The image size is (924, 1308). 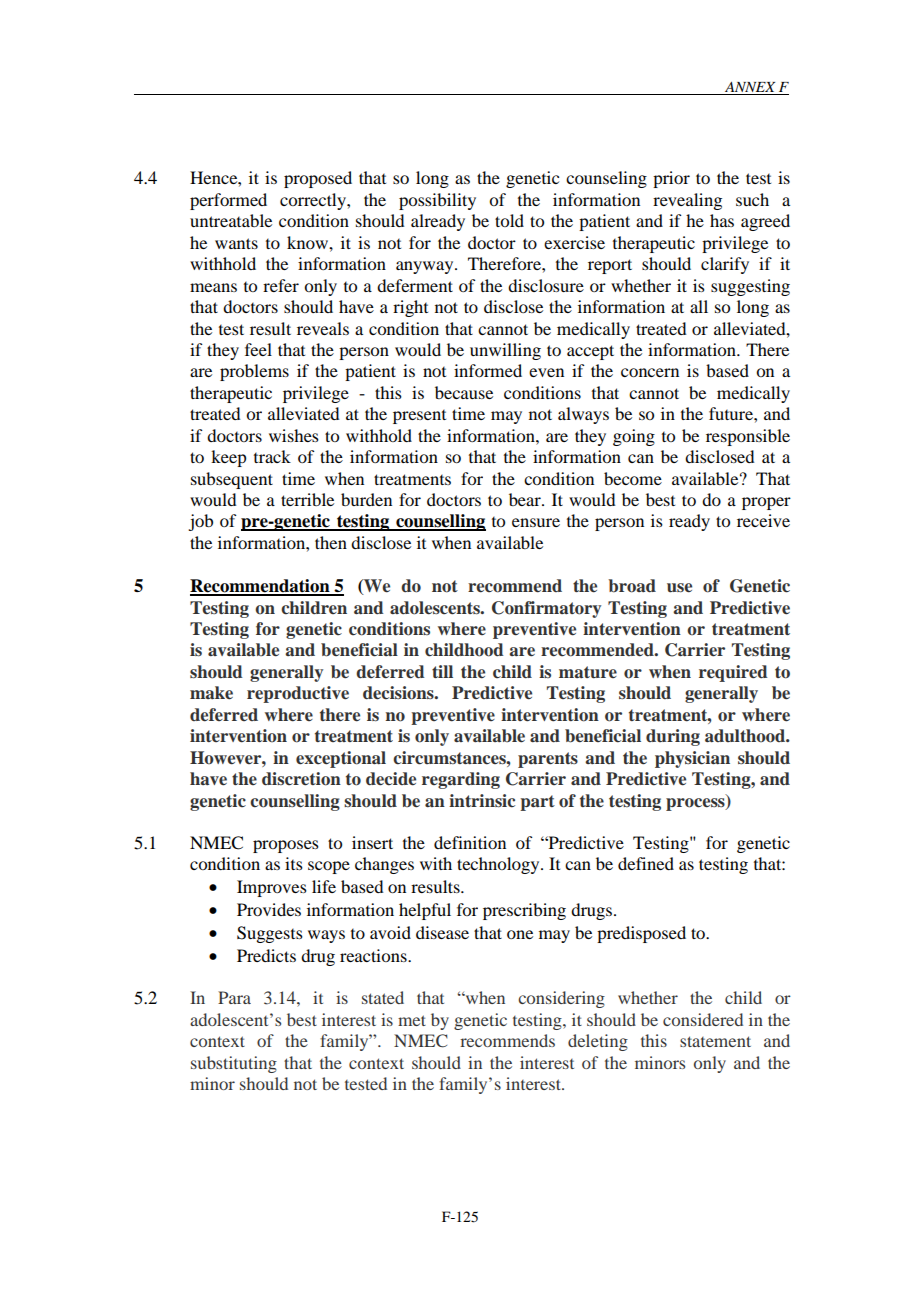 What do you see at coordinates (234, 1064) in the document?
I see `substituting` at bounding box center [234, 1064].
